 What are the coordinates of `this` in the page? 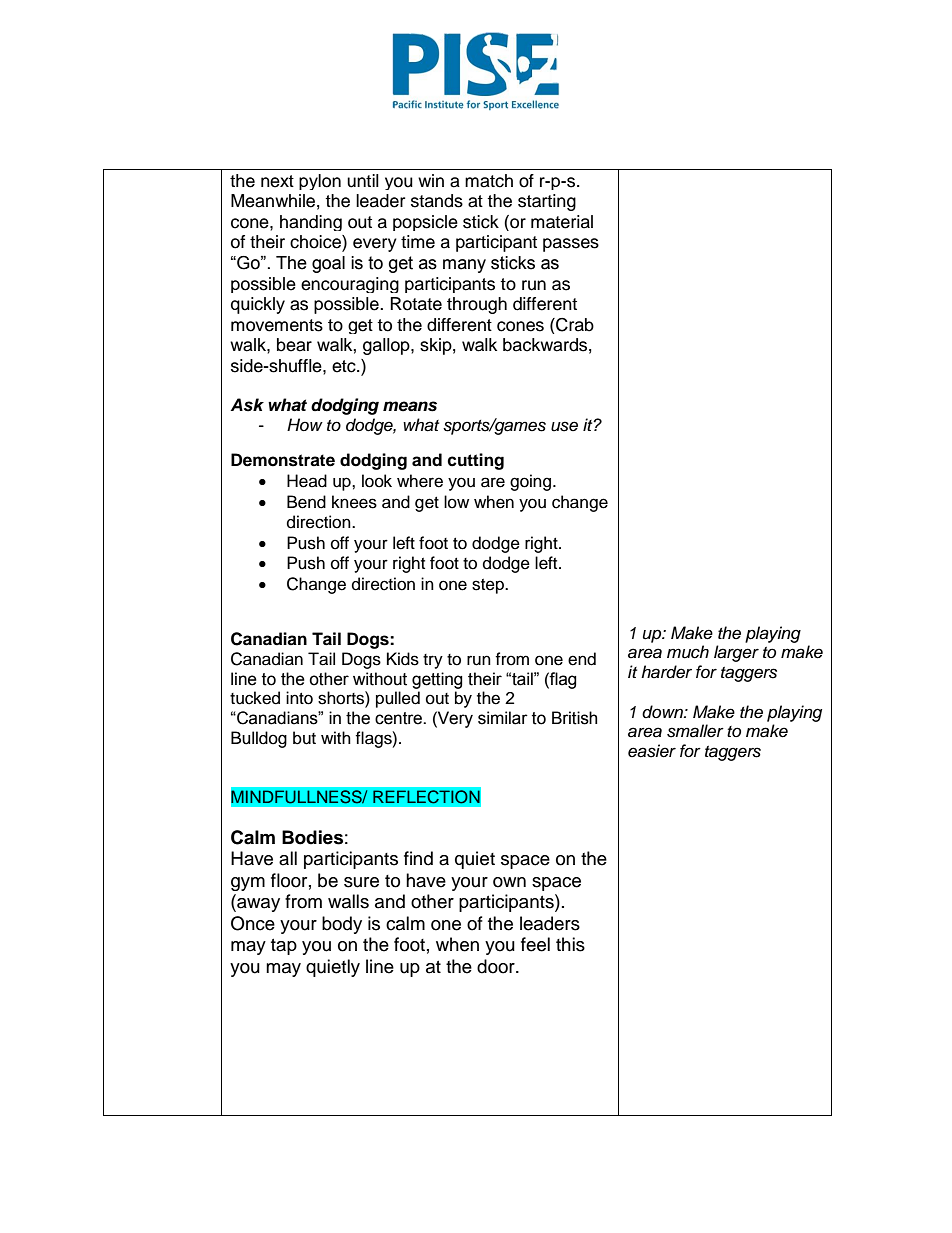 It's located at (570, 944).
